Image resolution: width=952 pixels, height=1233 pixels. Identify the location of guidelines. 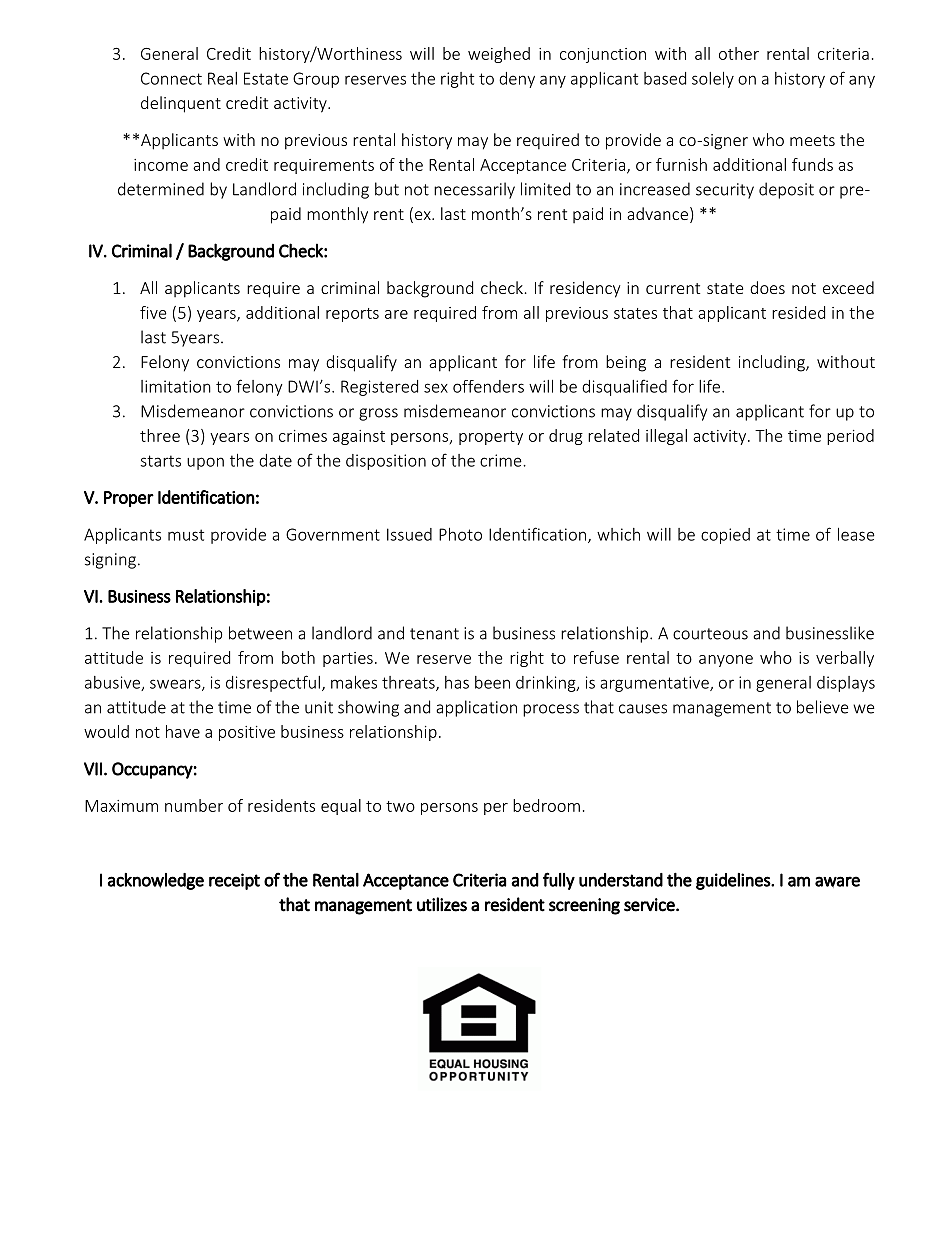
(734, 881).
